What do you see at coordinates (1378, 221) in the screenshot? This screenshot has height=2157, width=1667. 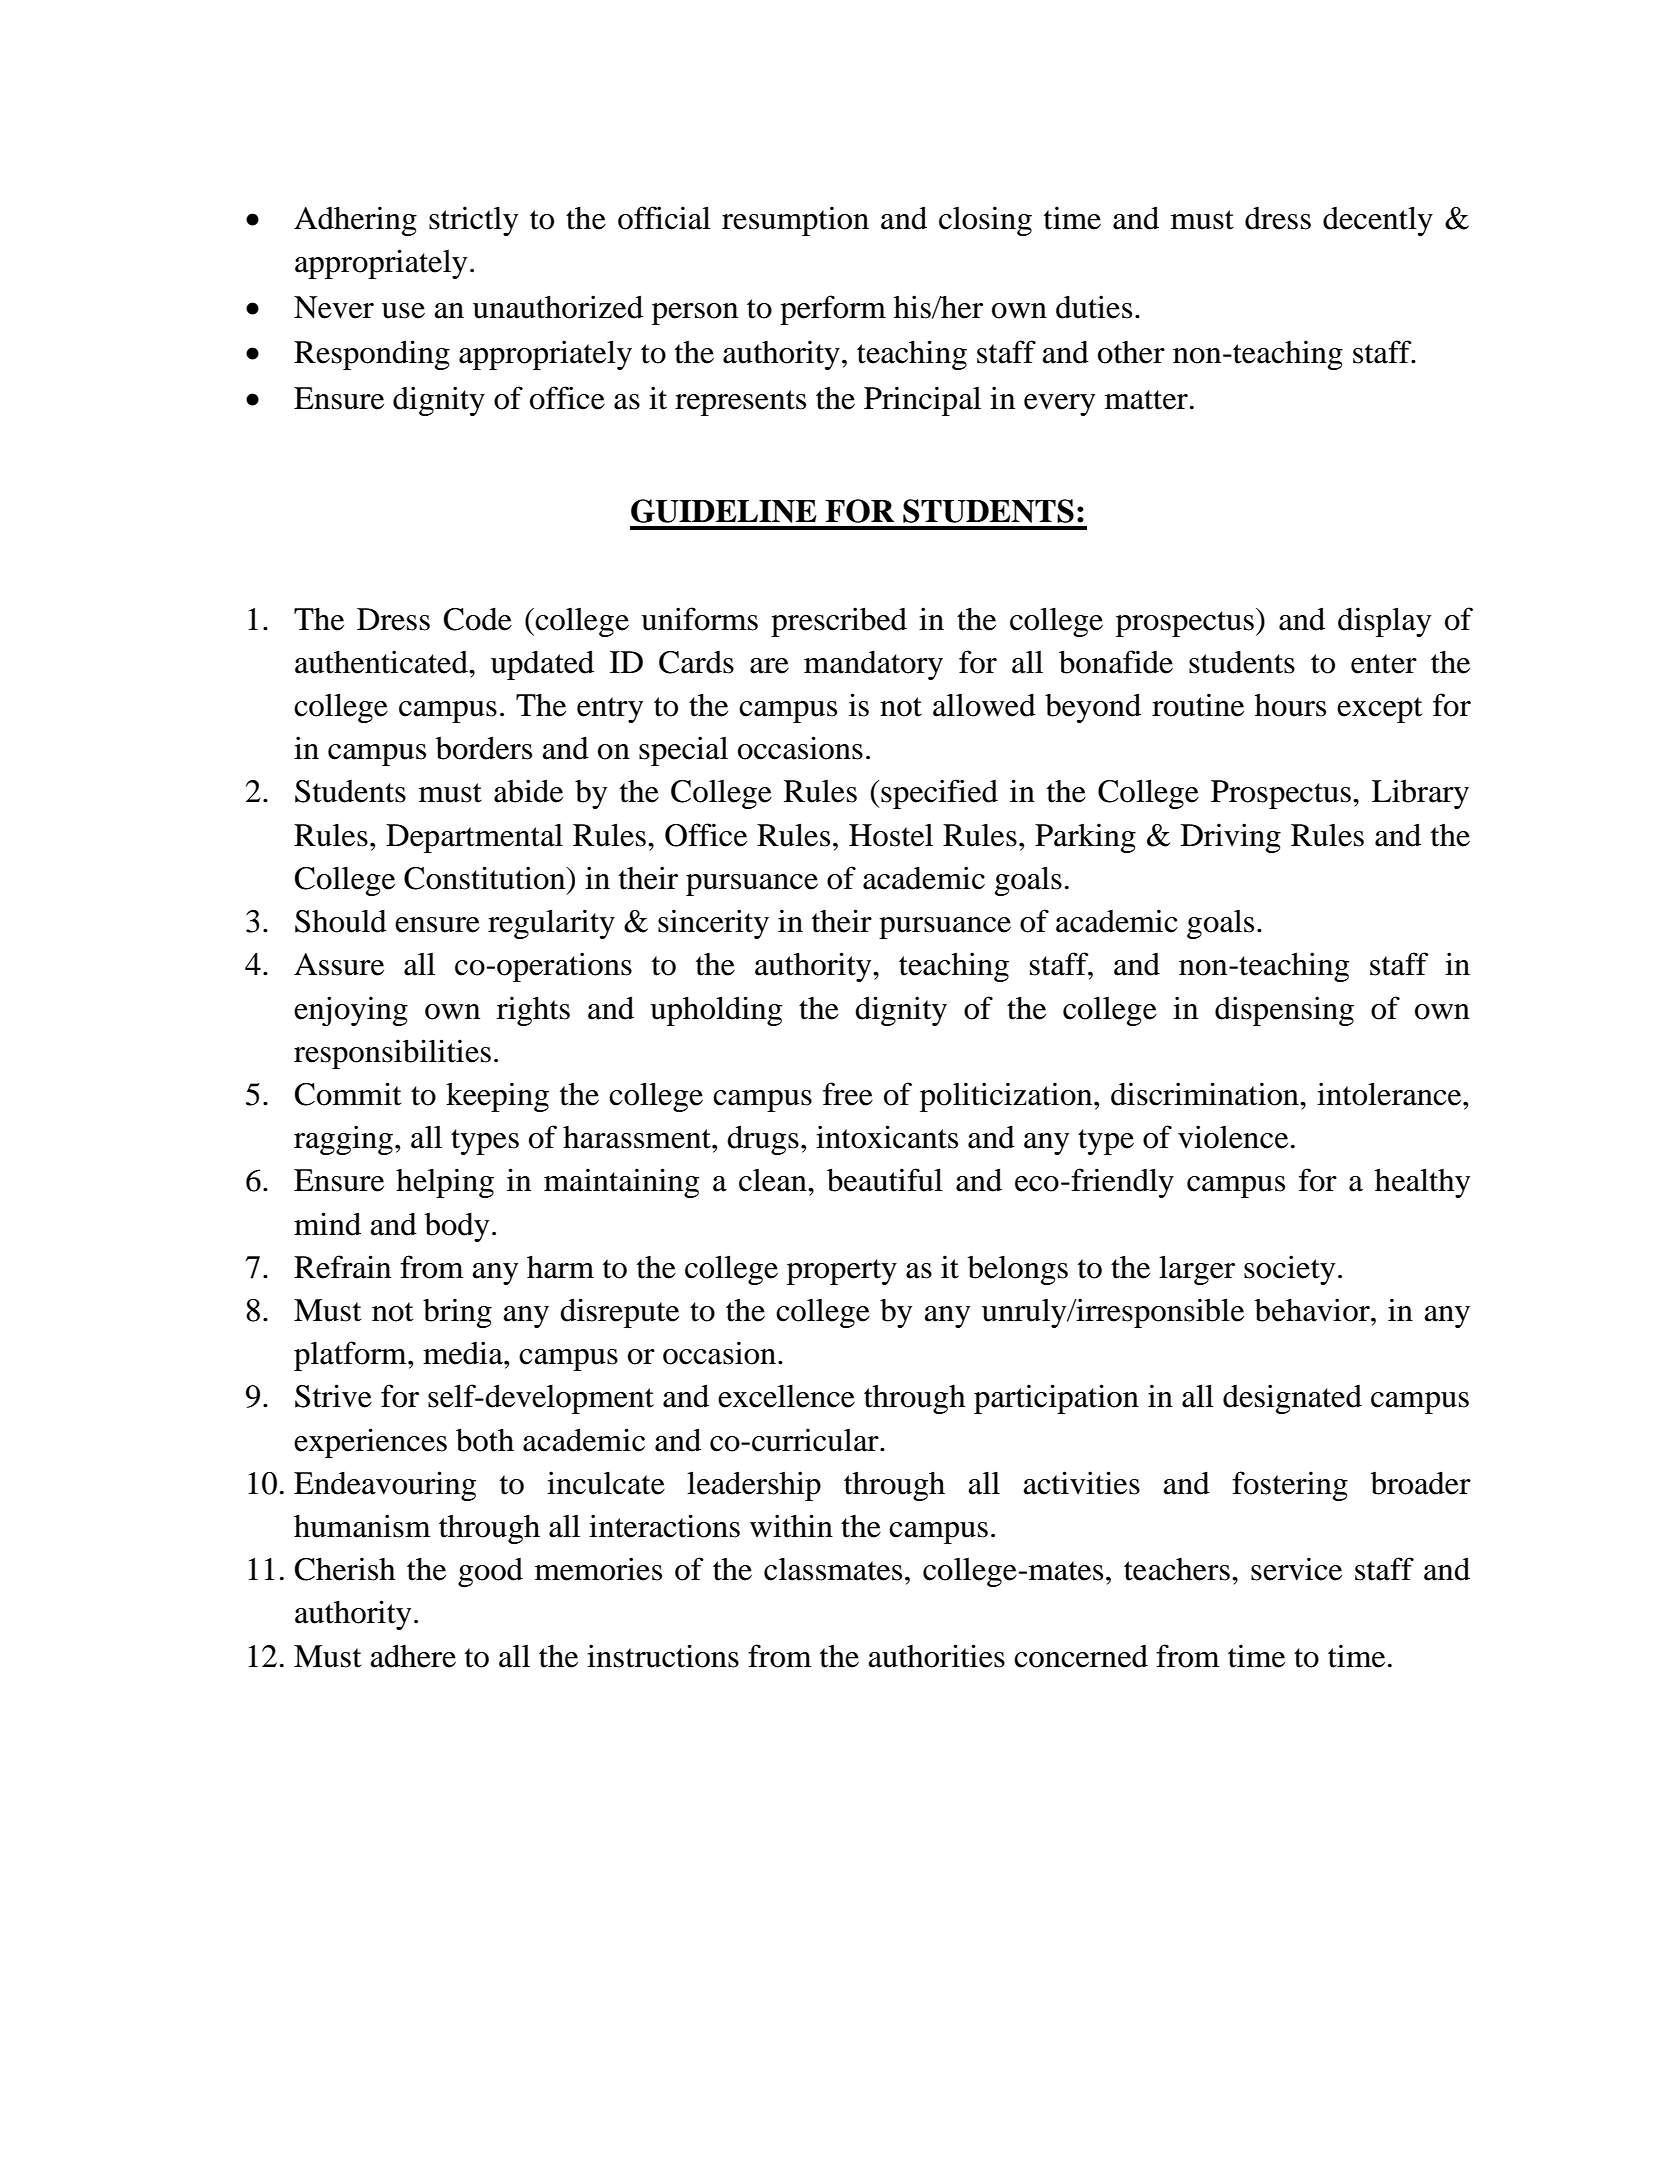 I see `decently` at bounding box center [1378, 221].
